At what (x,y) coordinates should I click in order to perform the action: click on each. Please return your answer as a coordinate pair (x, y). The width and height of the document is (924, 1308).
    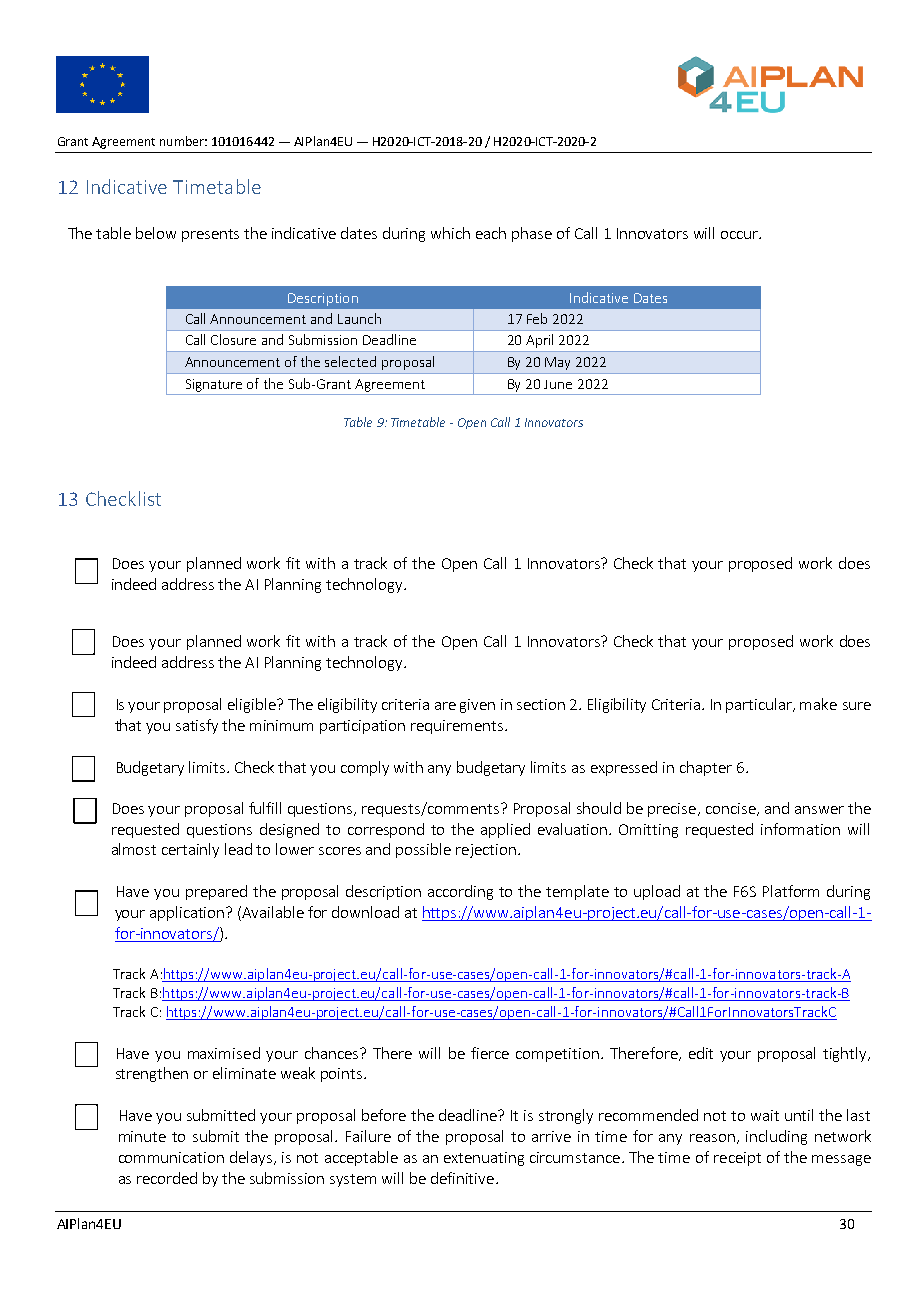
    Looking at the image, I should click on (491, 233).
